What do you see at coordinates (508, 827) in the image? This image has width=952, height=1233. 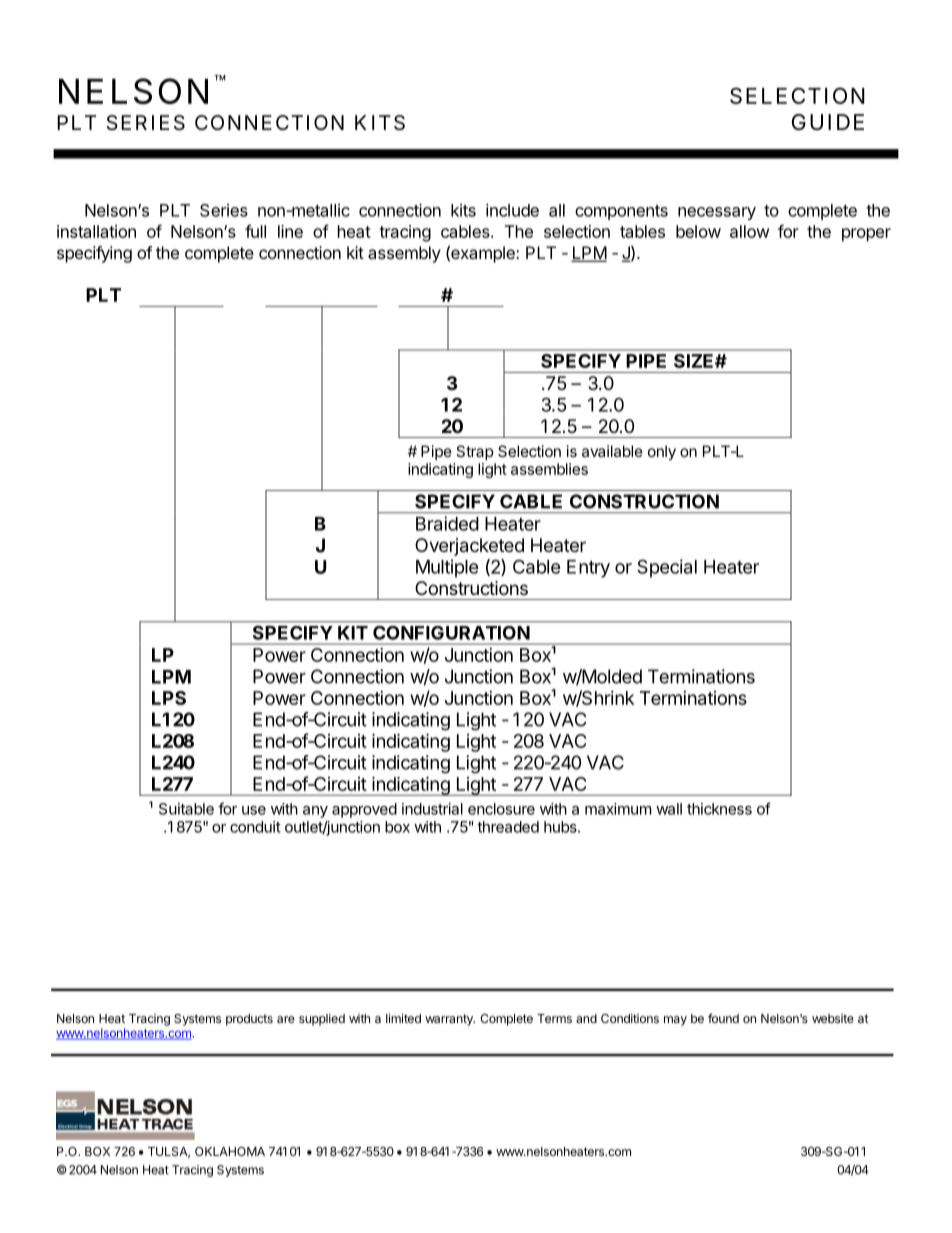 I see `threaded` at bounding box center [508, 827].
